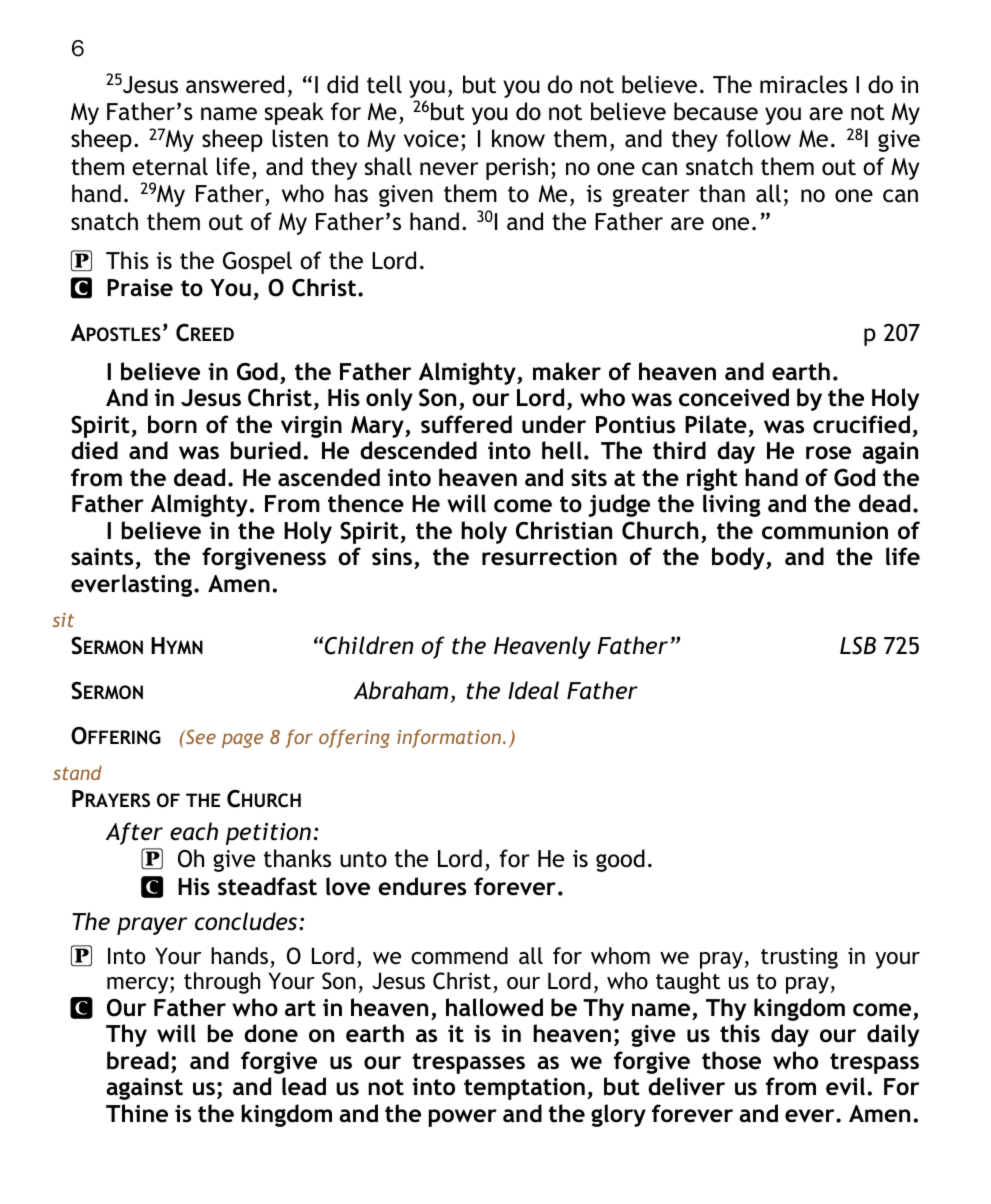 This document has width=991, height=1204. What do you see at coordinates (172, 424) in the document?
I see `born` at bounding box center [172, 424].
